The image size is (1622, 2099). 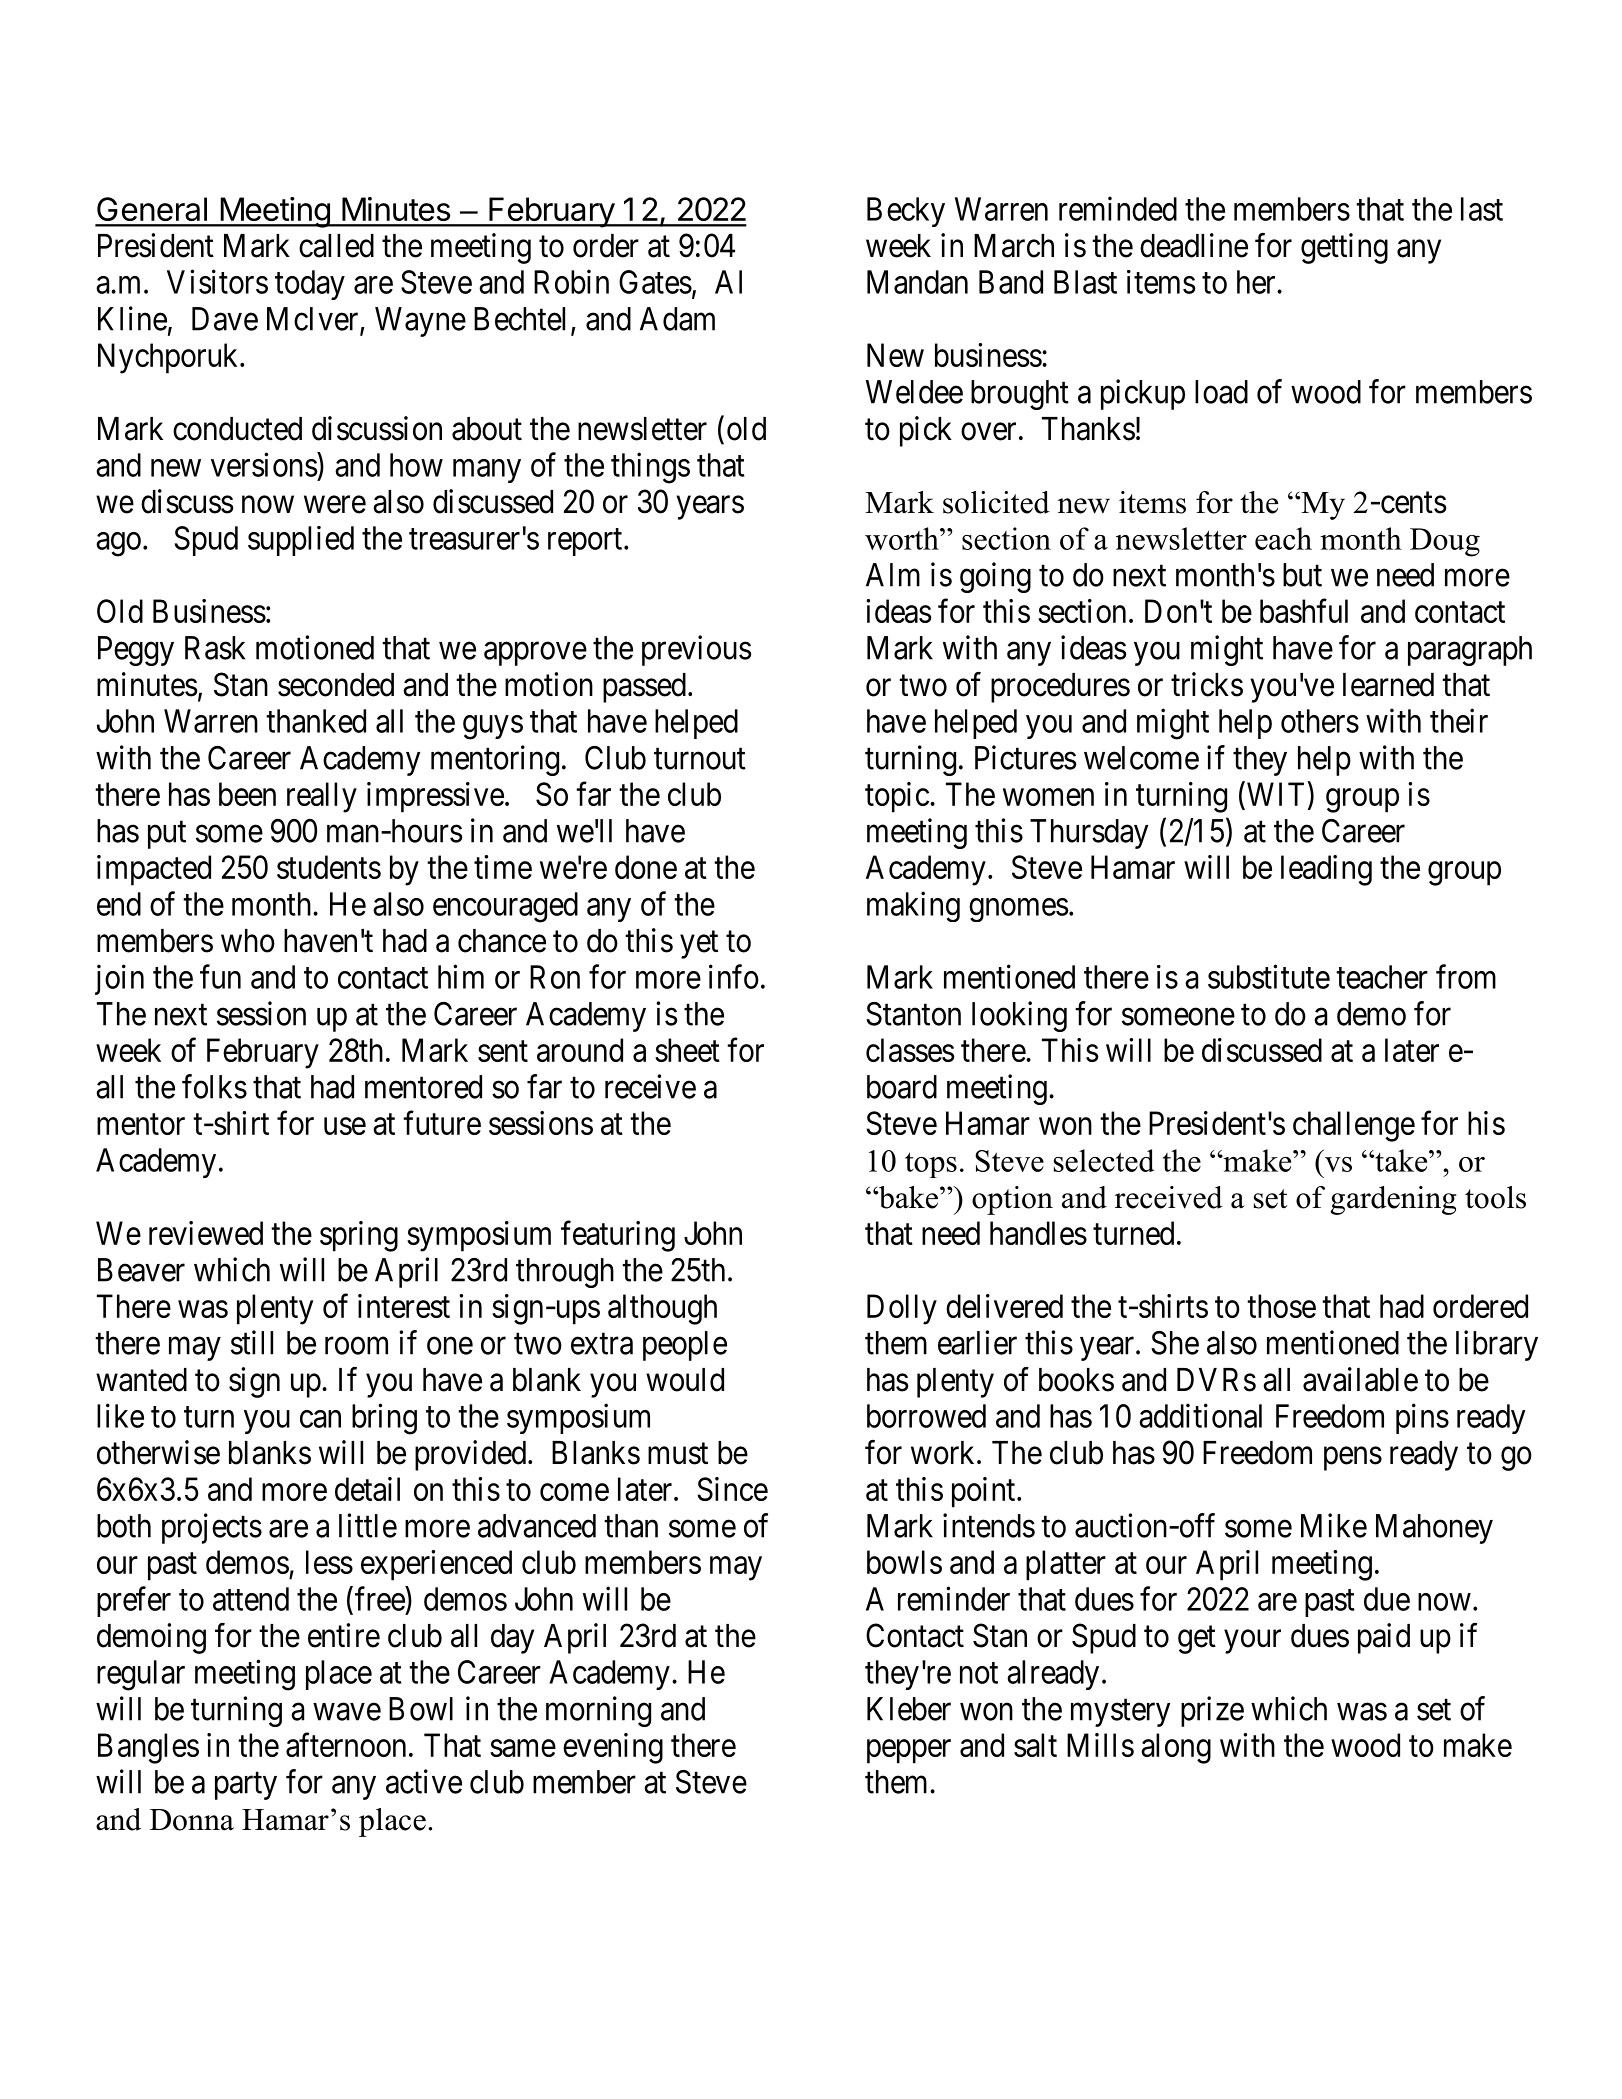 I want to click on those, so click(x=1281, y=1306).
